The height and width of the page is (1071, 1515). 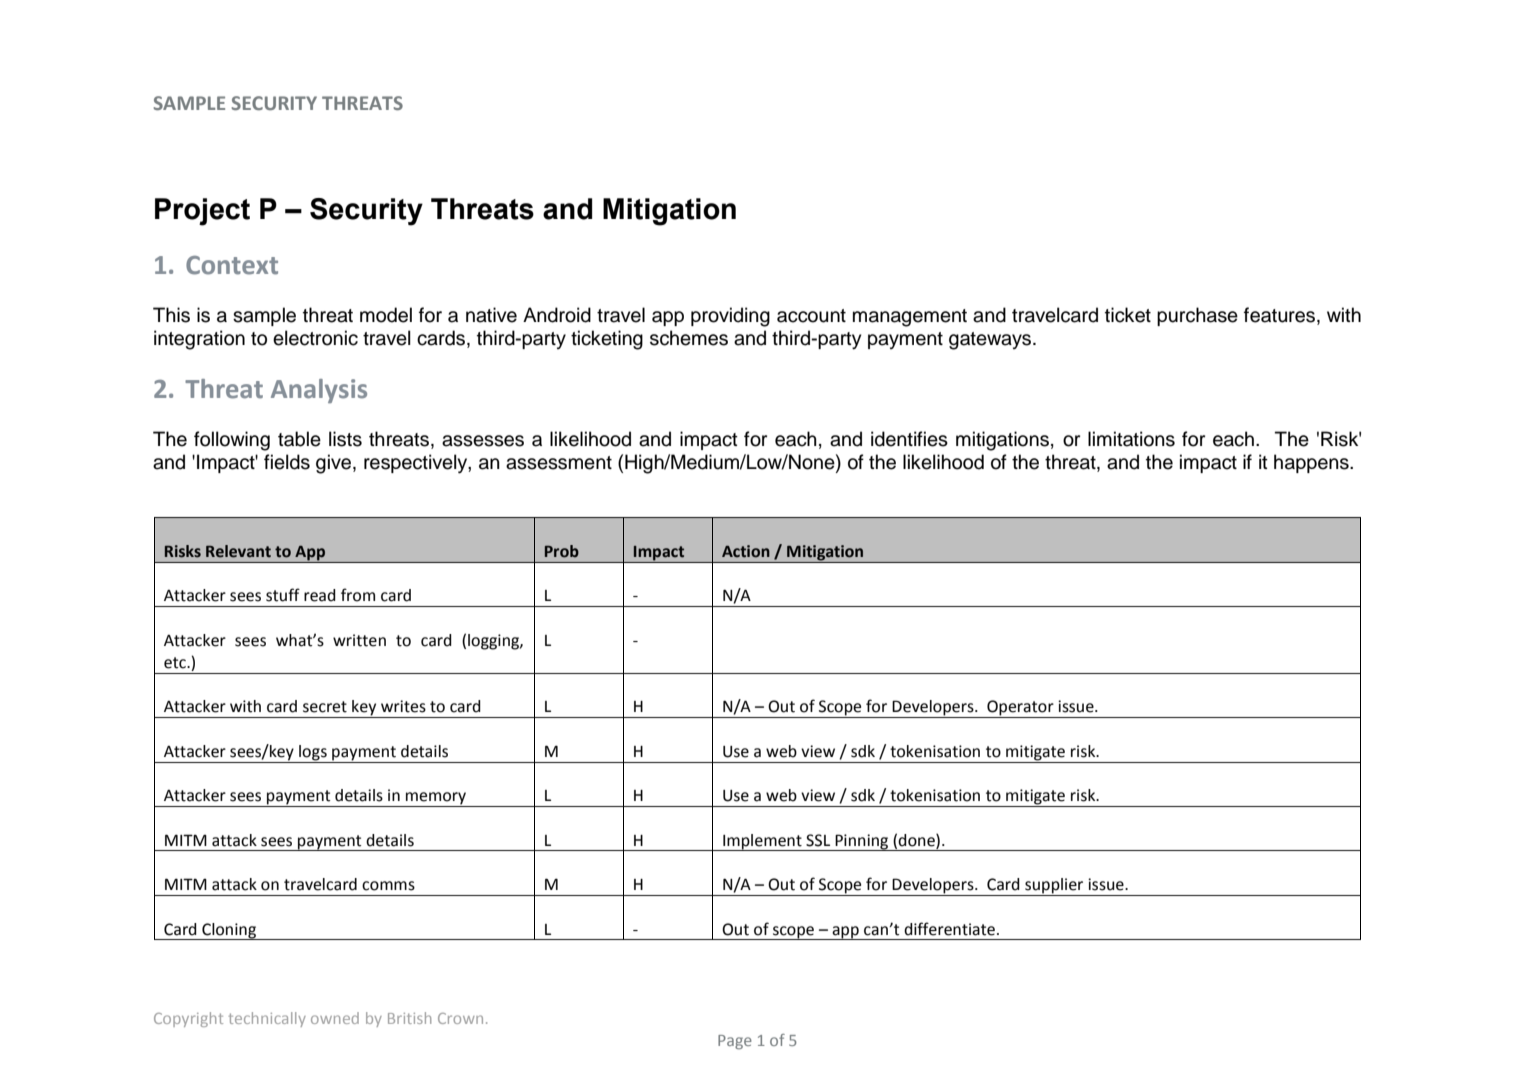 I want to click on written, so click(x=359, y=640).
